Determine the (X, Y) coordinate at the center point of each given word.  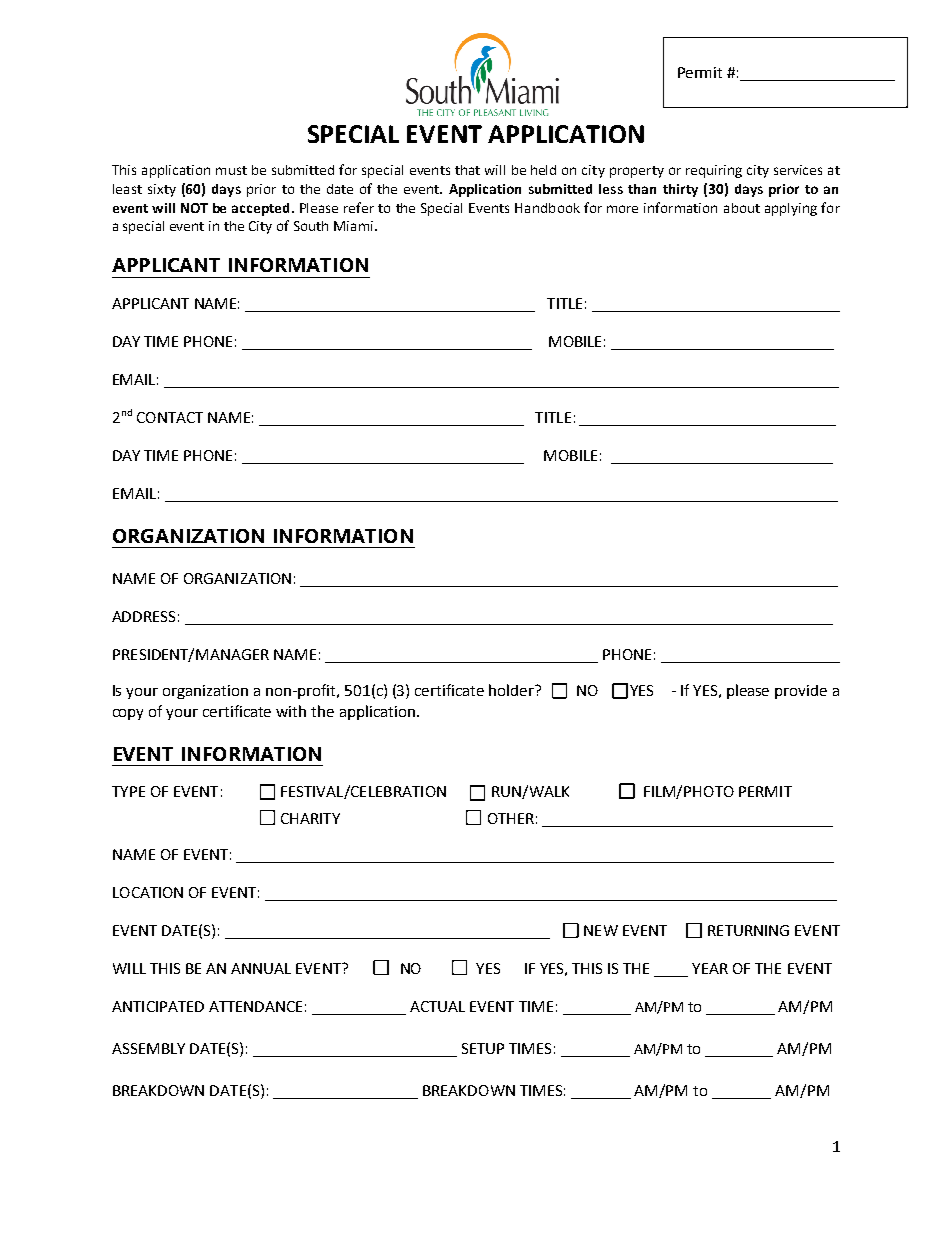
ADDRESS (143, 616)
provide (801, 692)
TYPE (128, 791)
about (742, 208)
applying (791, 209)
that (467, 170)
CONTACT (170, 417)
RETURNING (748, 930)
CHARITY (310, 818)
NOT (194, 208)
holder (513, 690)
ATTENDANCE (255, 1006)
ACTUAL (437, 1006)
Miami (353, 226)
